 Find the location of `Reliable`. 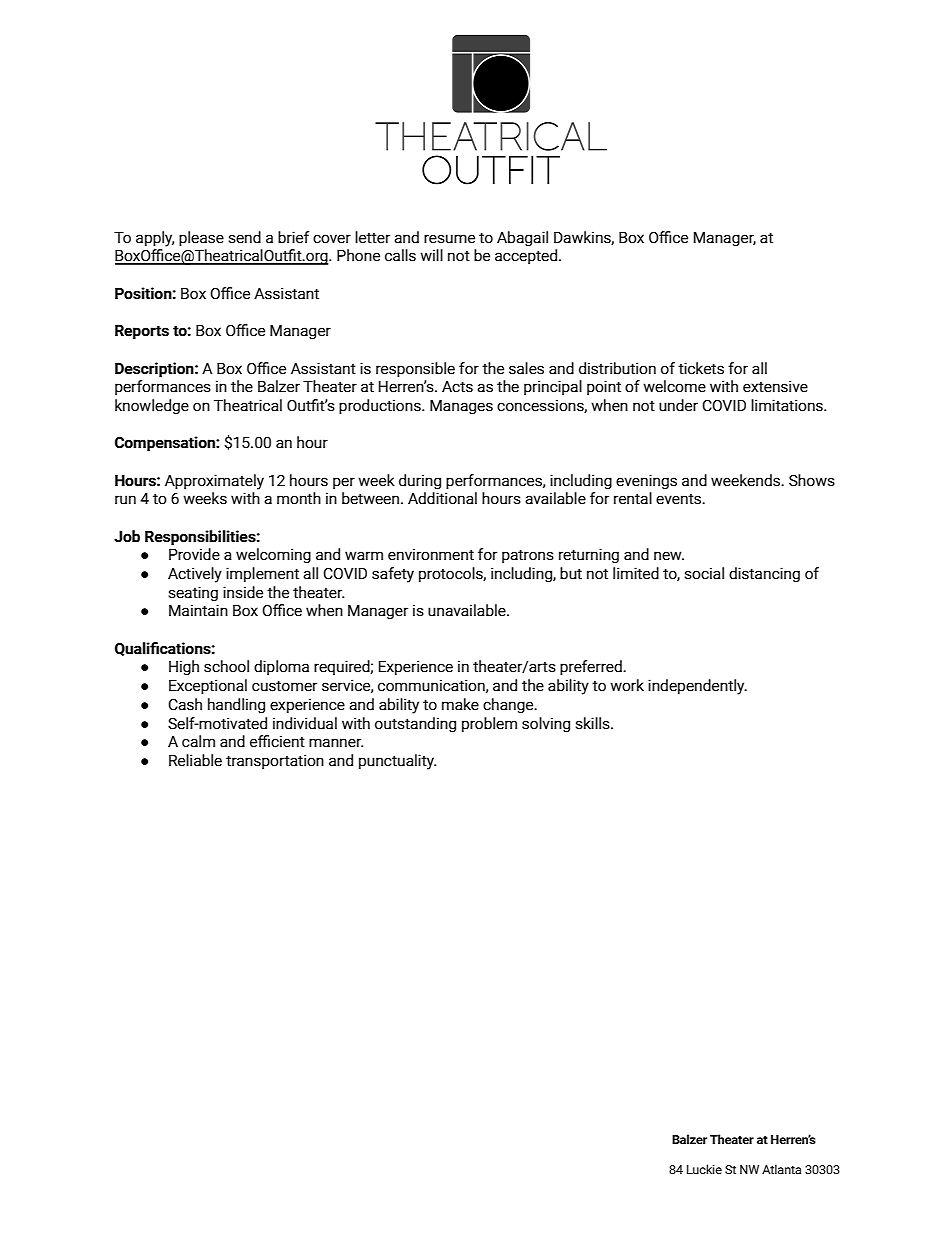

Reliable is located at coordinates (195, 760).
